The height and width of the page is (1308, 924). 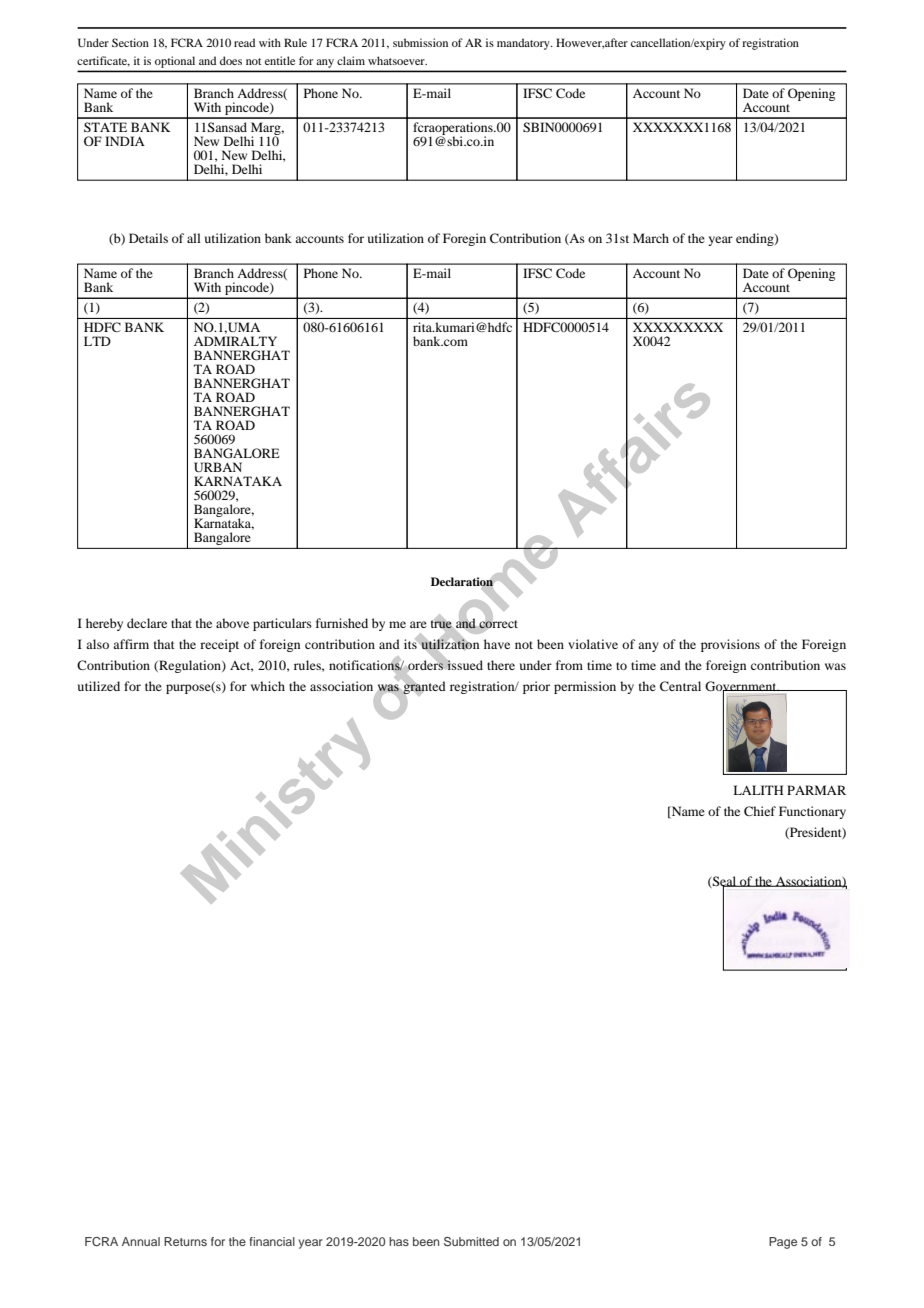 I want to click on Chief, so click(x=760, y=811).
